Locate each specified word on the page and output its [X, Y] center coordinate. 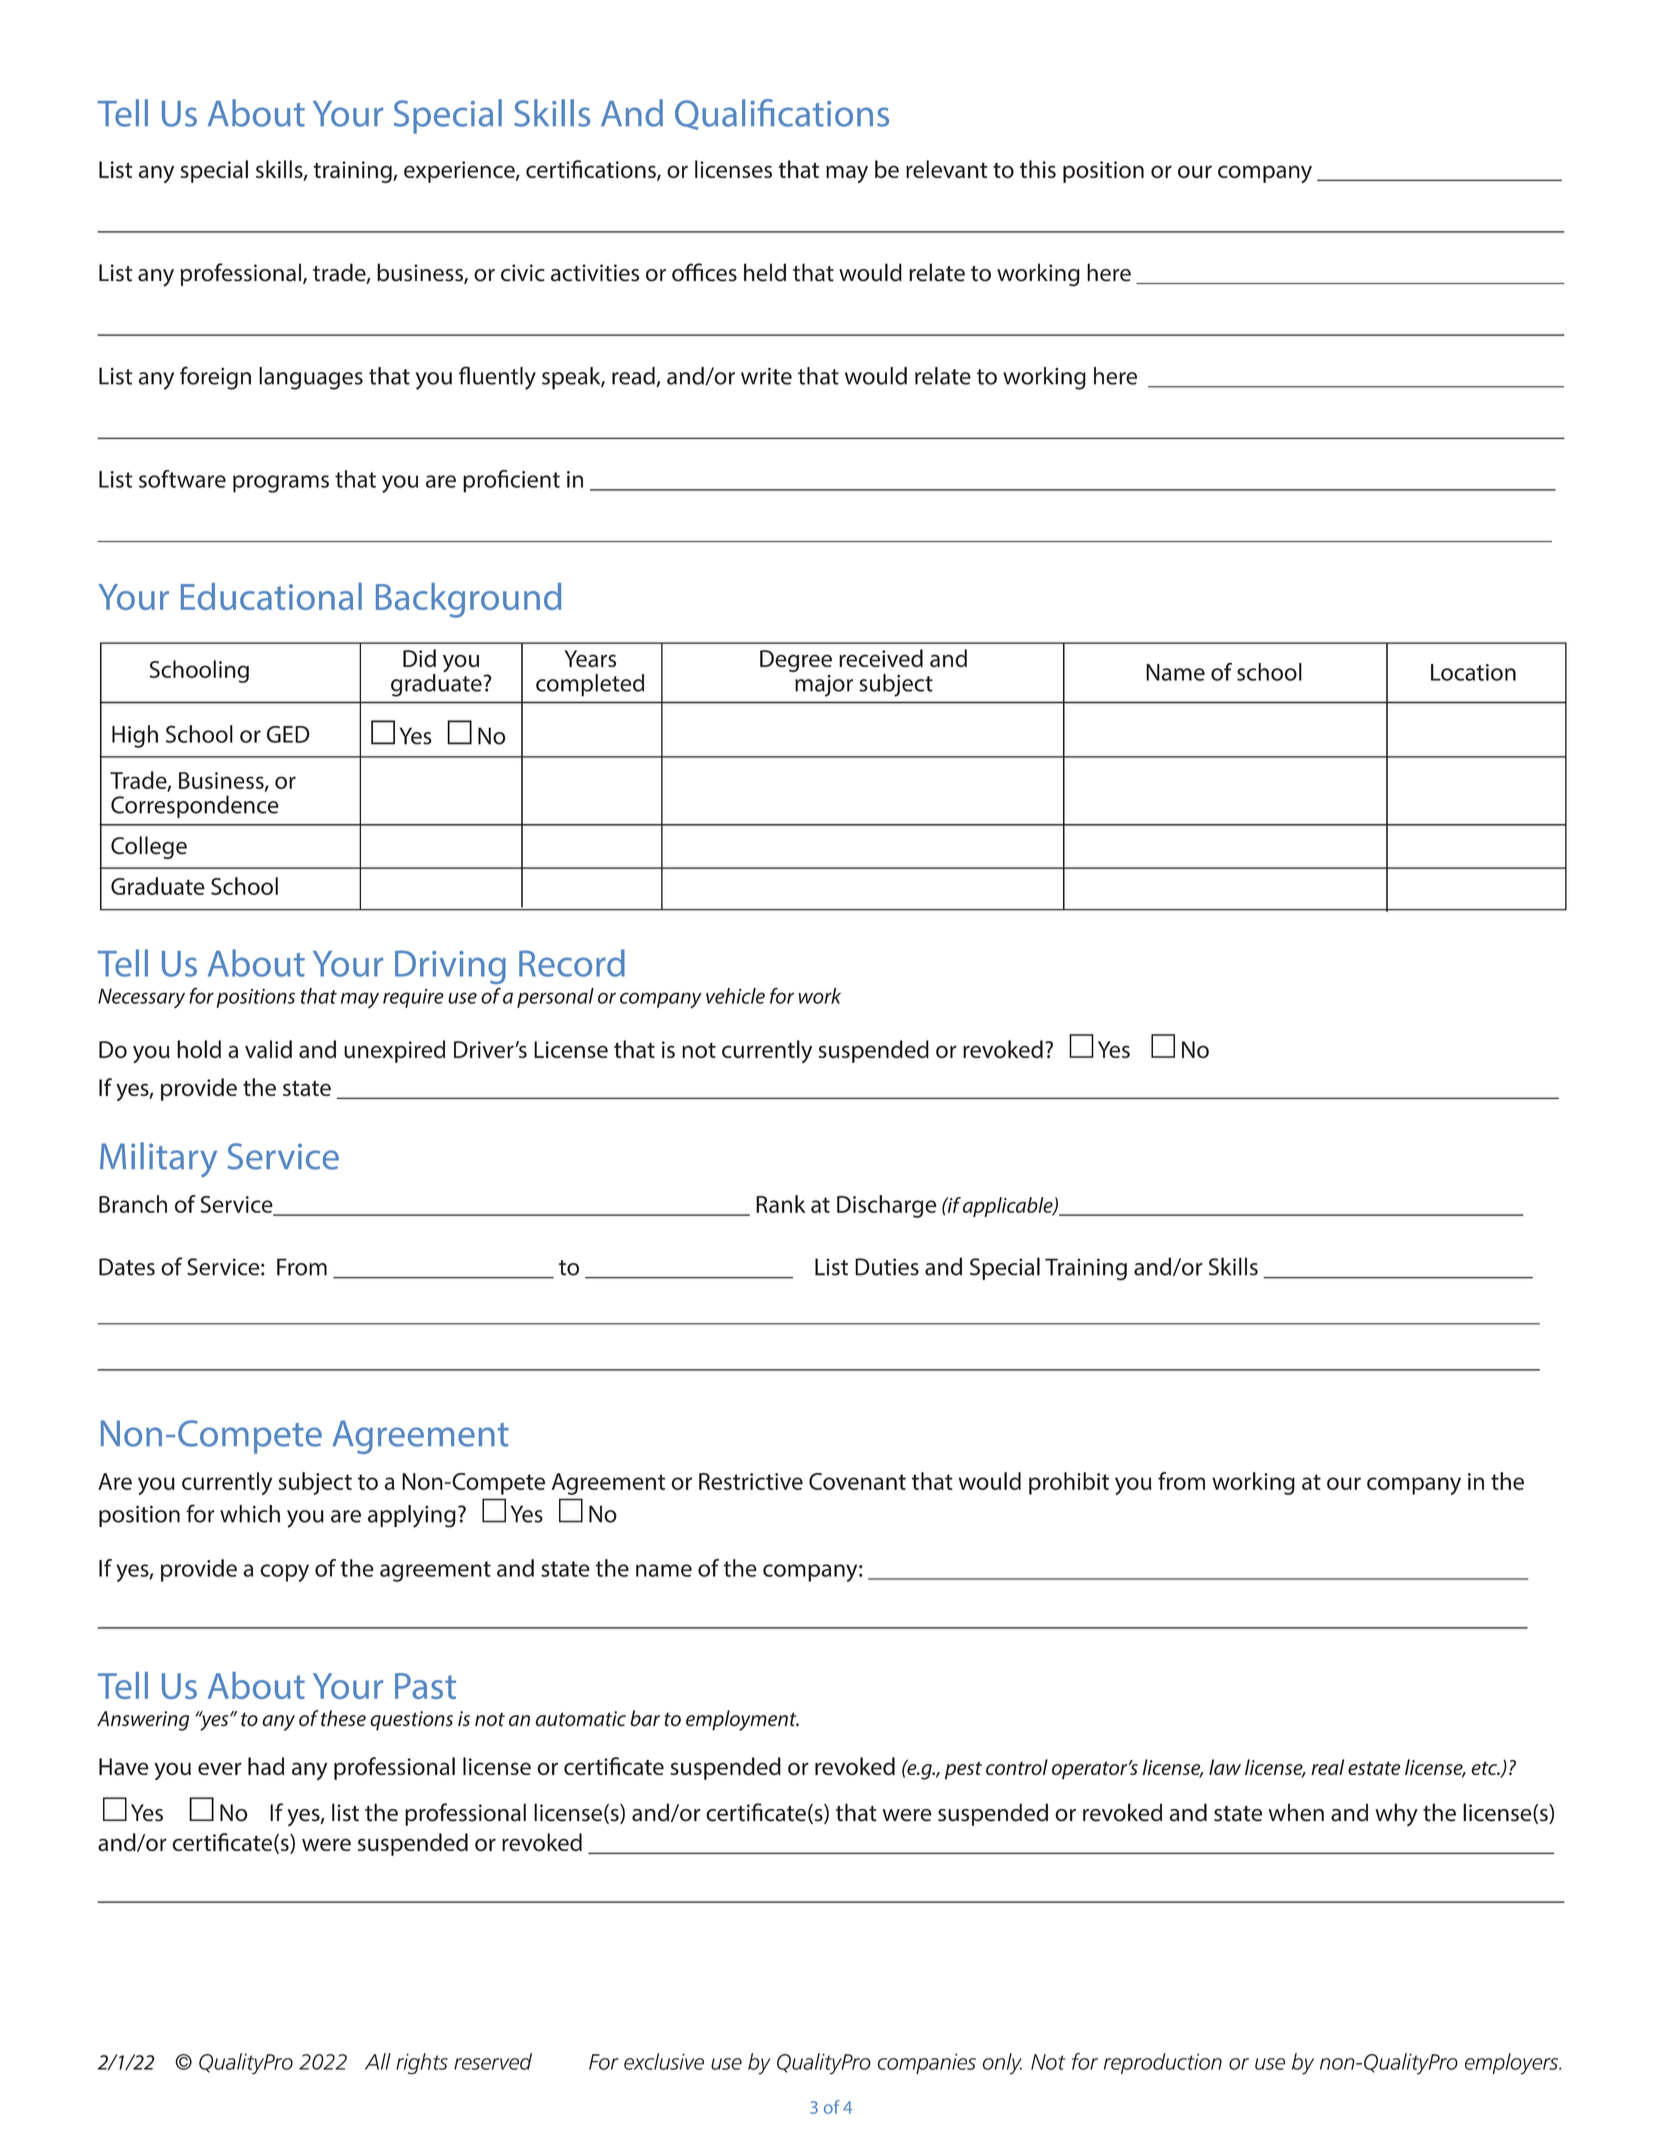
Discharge [887, 1206]
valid [268, 1049]
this [1038, 169]
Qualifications [782, 114]
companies [926, 2063]
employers [1513, 2064]
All [378, 2061]
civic [523, 273]
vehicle [735, 996]
